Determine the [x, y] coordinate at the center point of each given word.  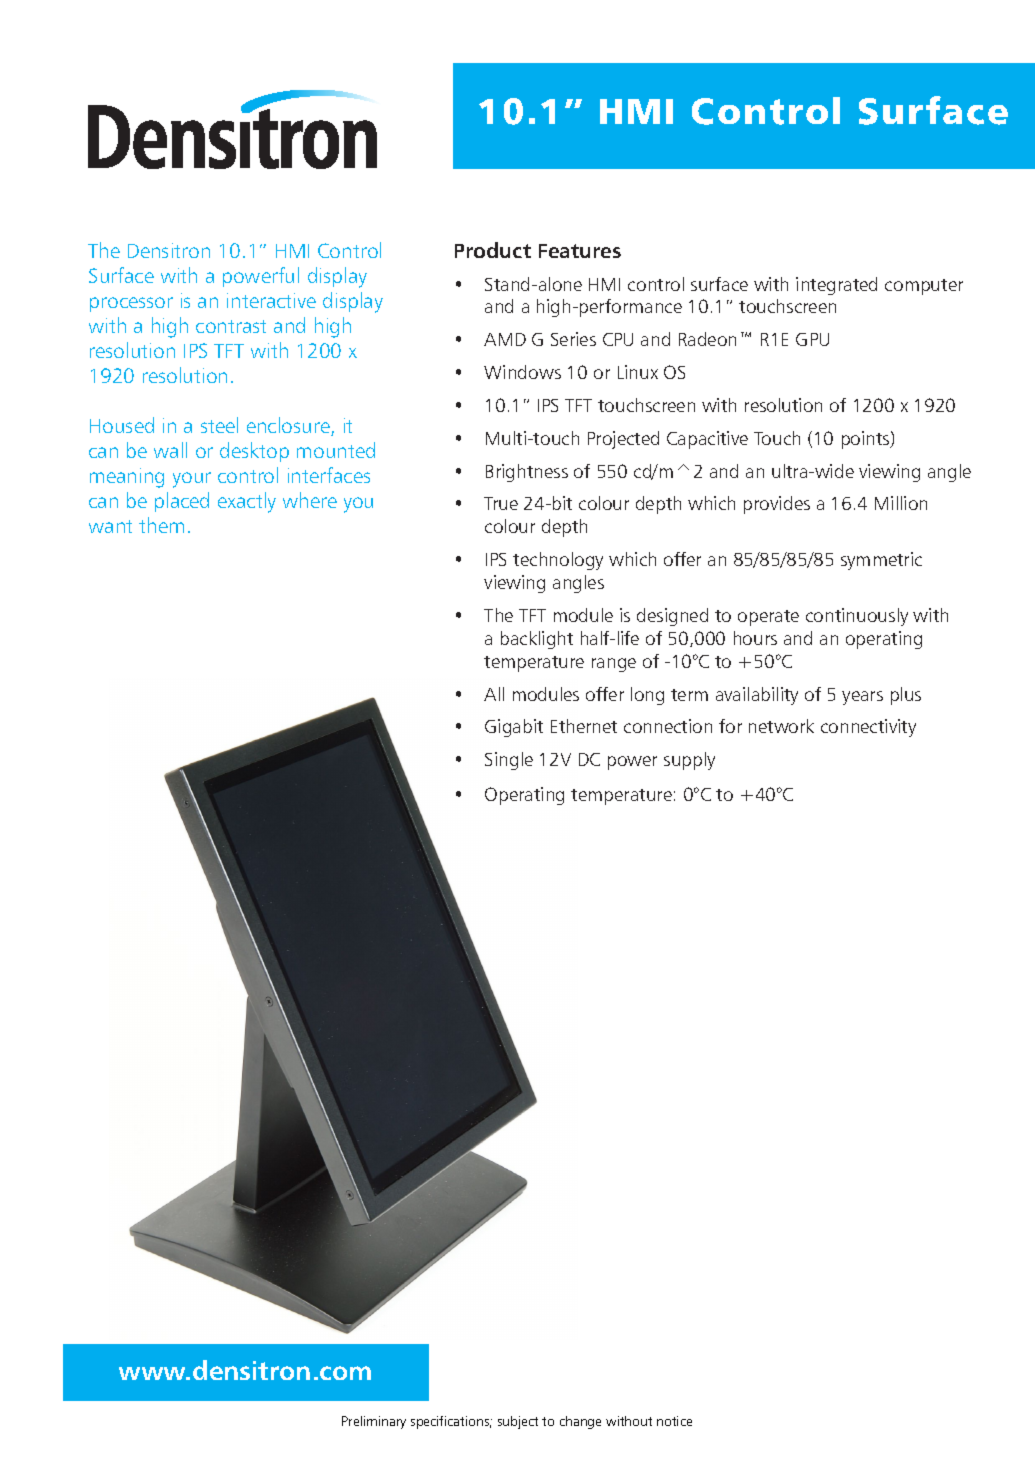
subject [518, 1422]
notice [674, 1421]
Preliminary [374, 1422]
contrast [231, 326]
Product [493, 250]
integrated [836, 286]
